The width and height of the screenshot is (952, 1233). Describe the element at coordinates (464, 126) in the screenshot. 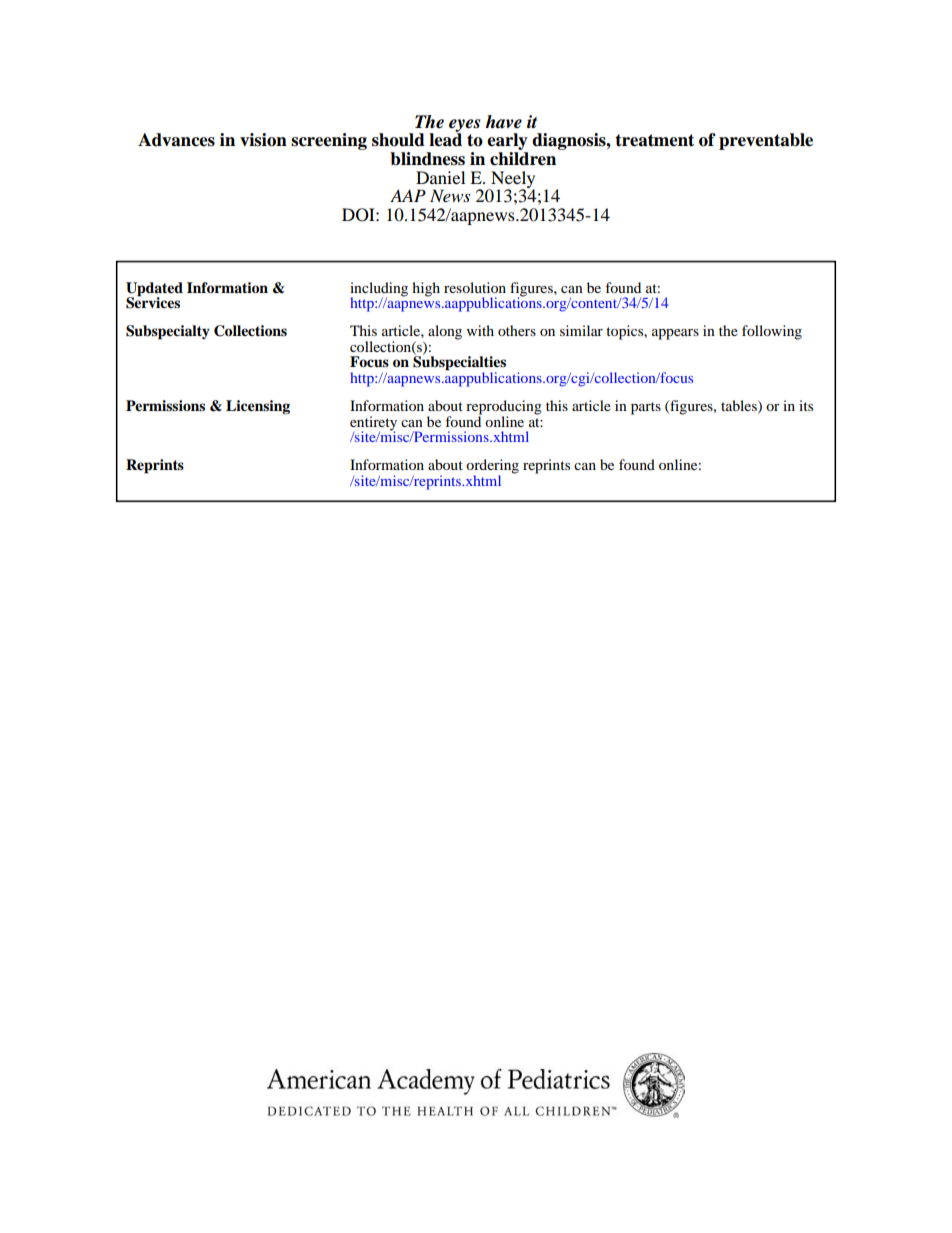

I see `eyes` at that location.
